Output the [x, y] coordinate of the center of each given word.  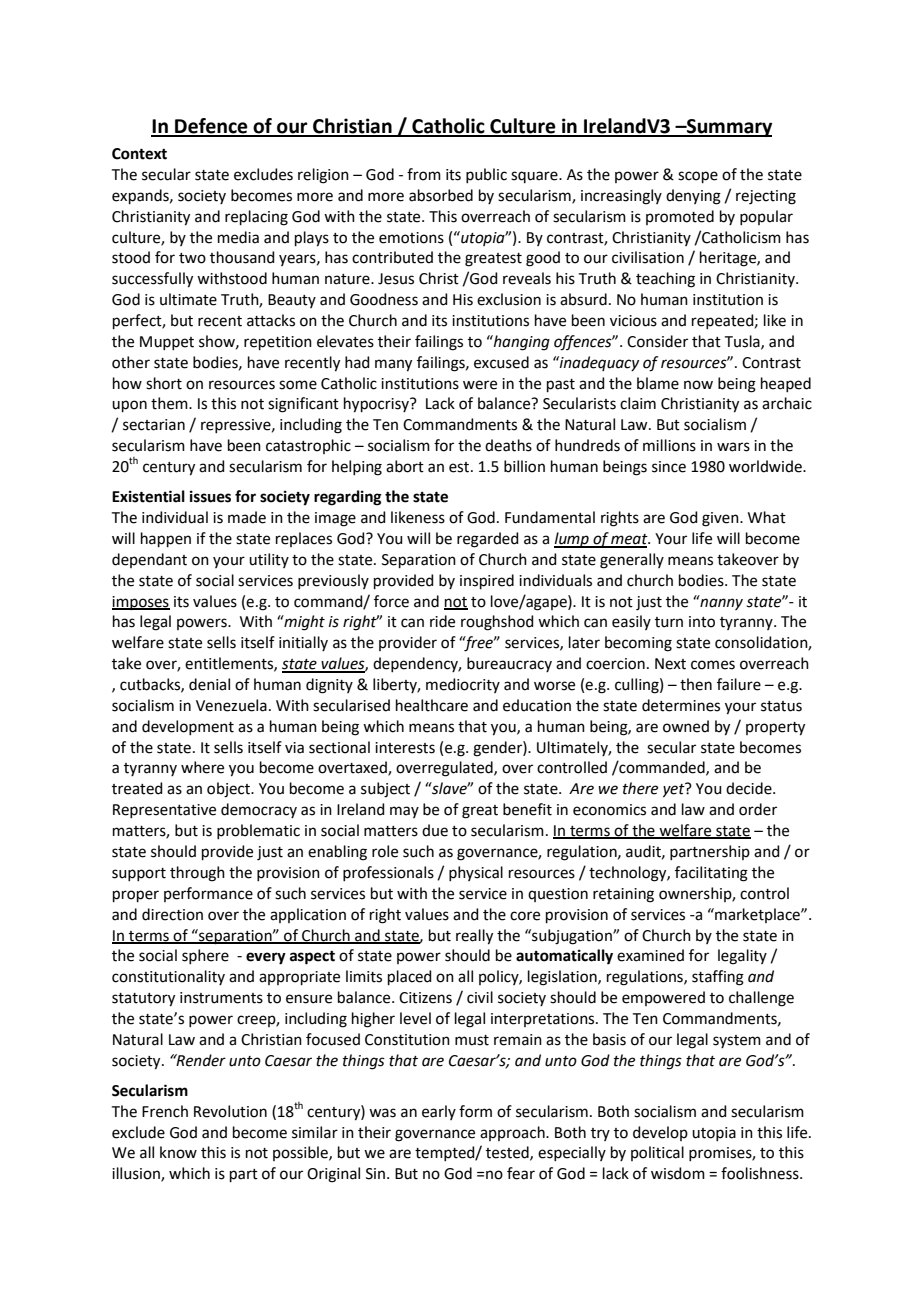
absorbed [441, 195]
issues [210, 496]
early [439, 1112]
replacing [256, 218]
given [721, 519]
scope [698, 177]
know [178, 1152]
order [758, 809]
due [435, 830]
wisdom [678, 1173]
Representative [164, 811]
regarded [488, 540]
